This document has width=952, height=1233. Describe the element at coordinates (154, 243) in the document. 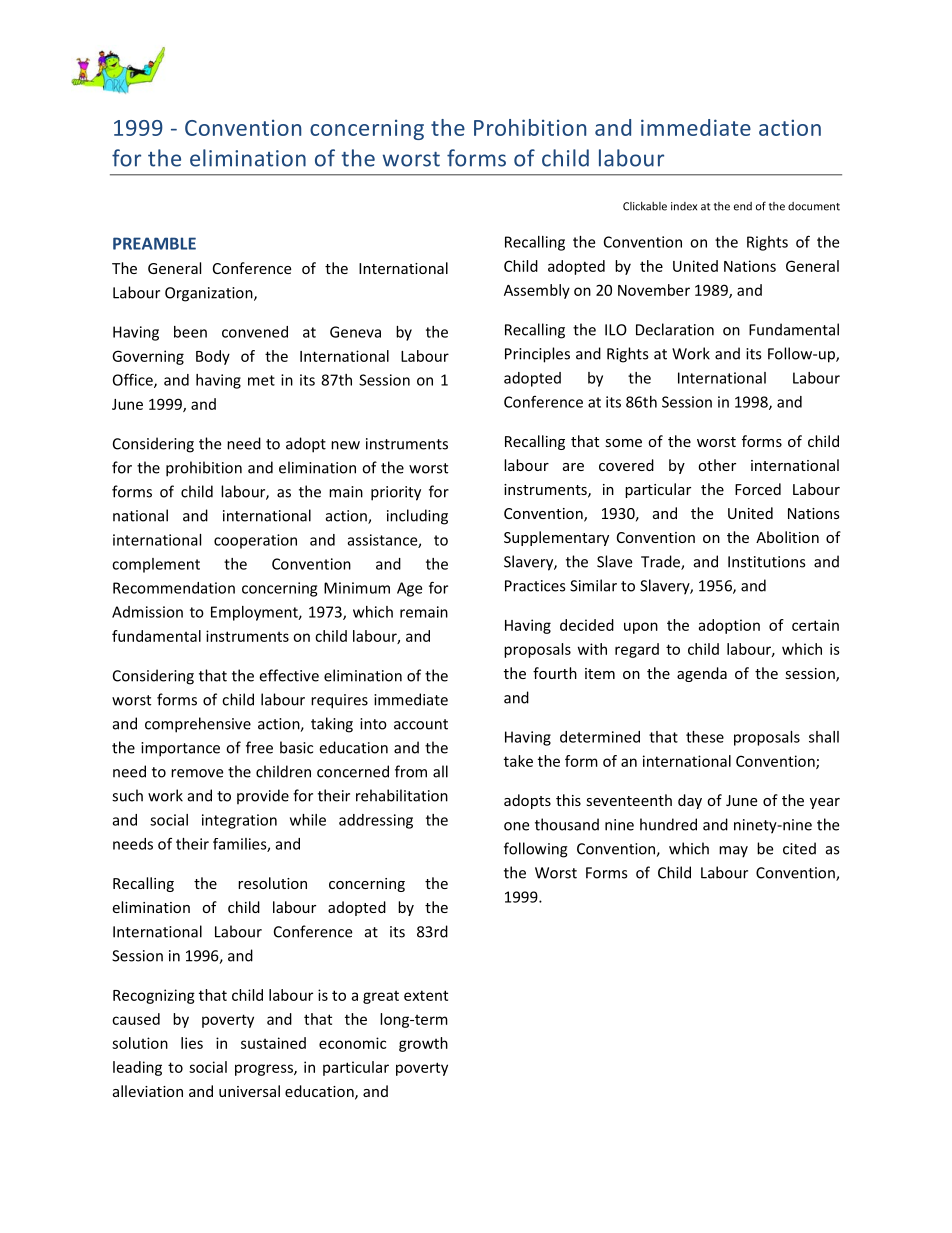

I see `PREAMBLE` at that location.
